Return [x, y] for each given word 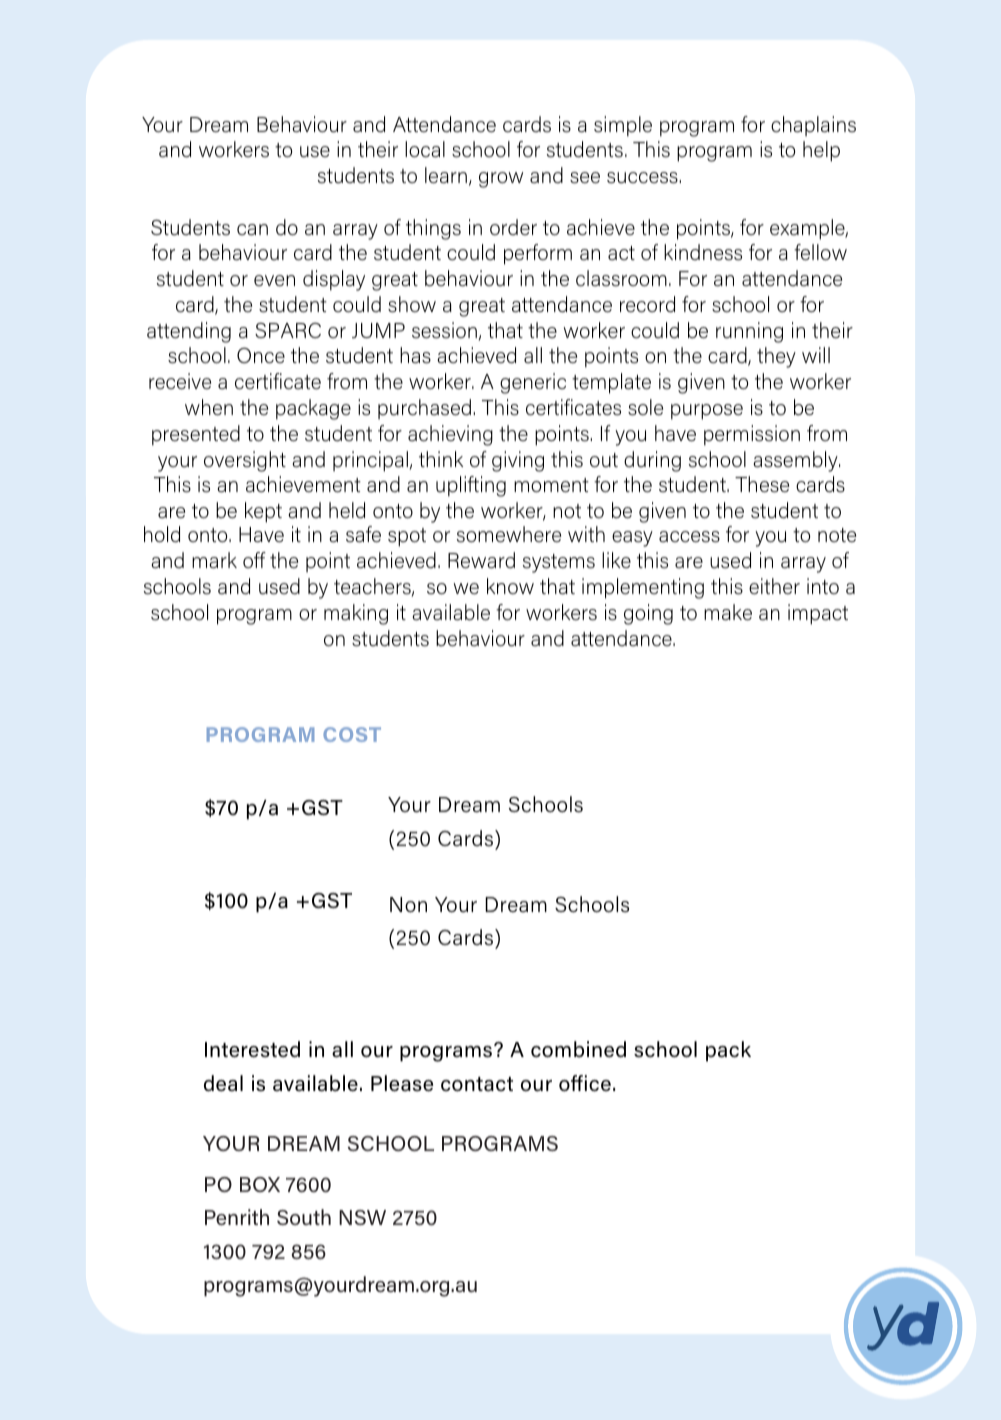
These [762, 484]
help [821, 151]
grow [501, 180]
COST [352, 734]
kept [263, 512]
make [728, 612]
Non [408, 905]
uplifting [471, 486]
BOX [260, 1184]
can [252, 230]
